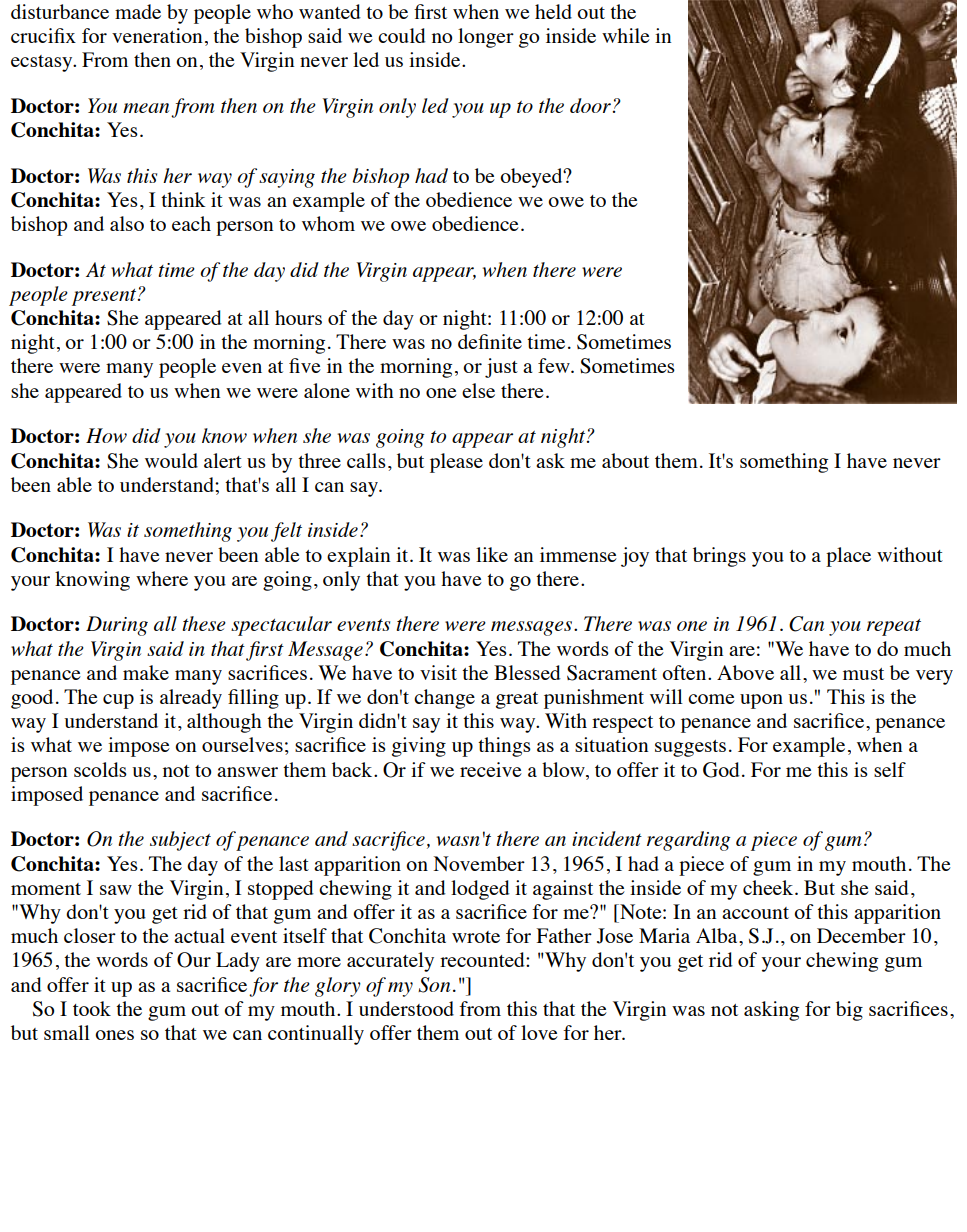 The image size is (967, 1232). Describe the element at coordinates (590, 105) in the page. I see `door` at that location.
